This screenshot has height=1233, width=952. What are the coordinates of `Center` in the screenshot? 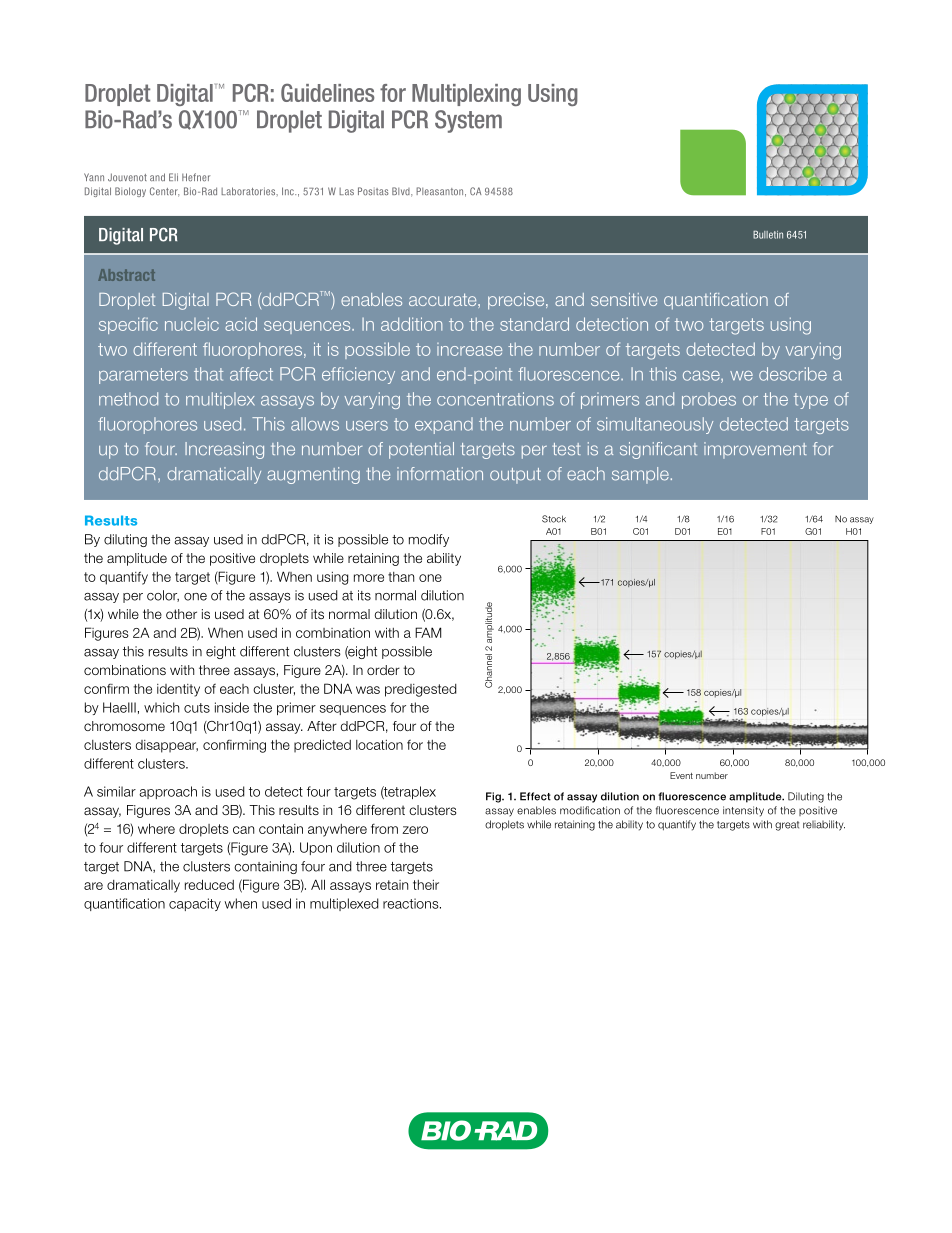 It's located at (164, 192).
